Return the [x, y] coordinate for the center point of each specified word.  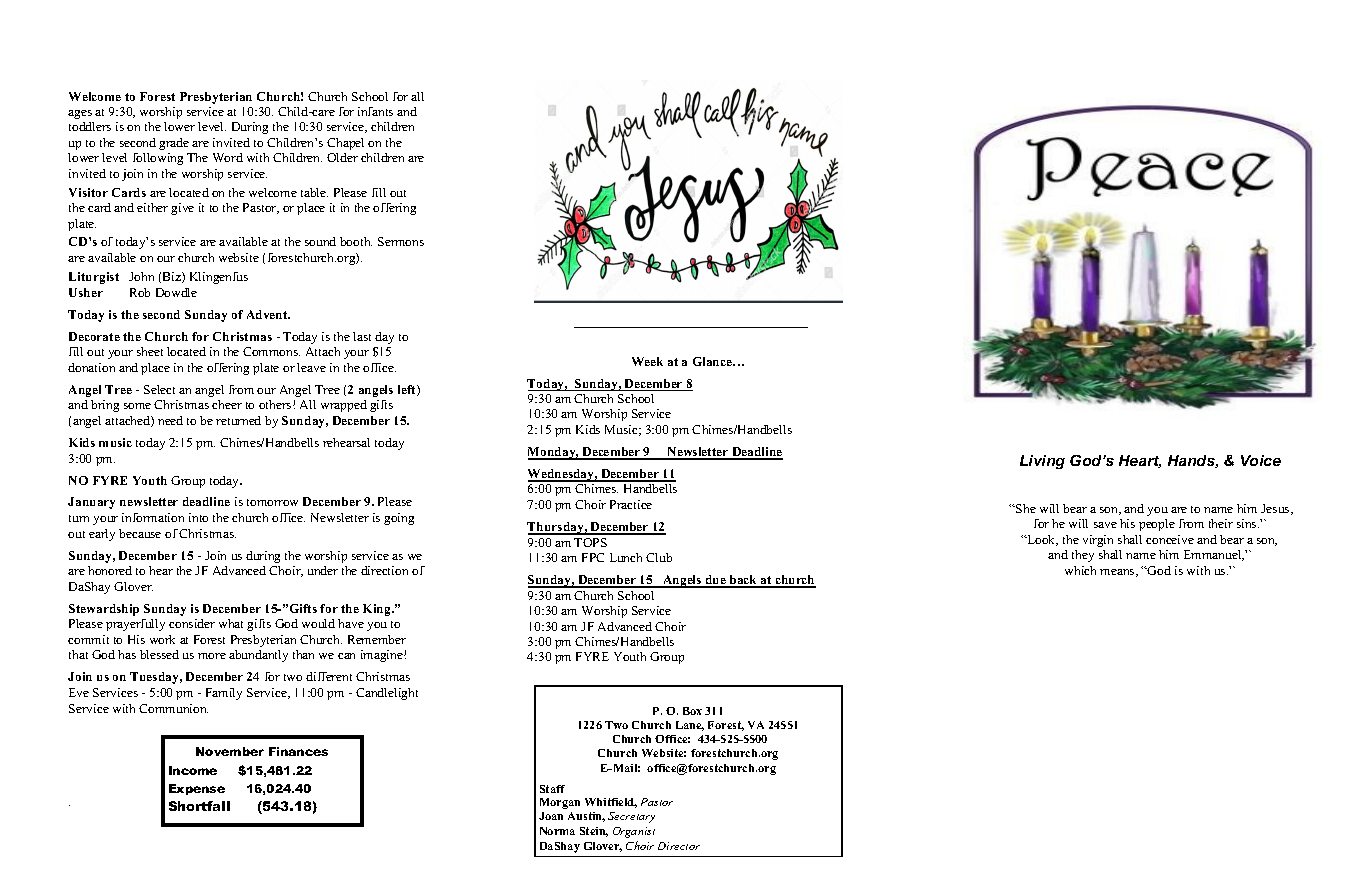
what [231, 623]
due [715, 581]
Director [679, 846]
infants [375, 111]
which [1080, 570]
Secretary [631, 817]
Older [342, 157]
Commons [271, 351]
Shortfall [199, 806]
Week [647, 361]
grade [174, 144]
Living [1042, 462]
